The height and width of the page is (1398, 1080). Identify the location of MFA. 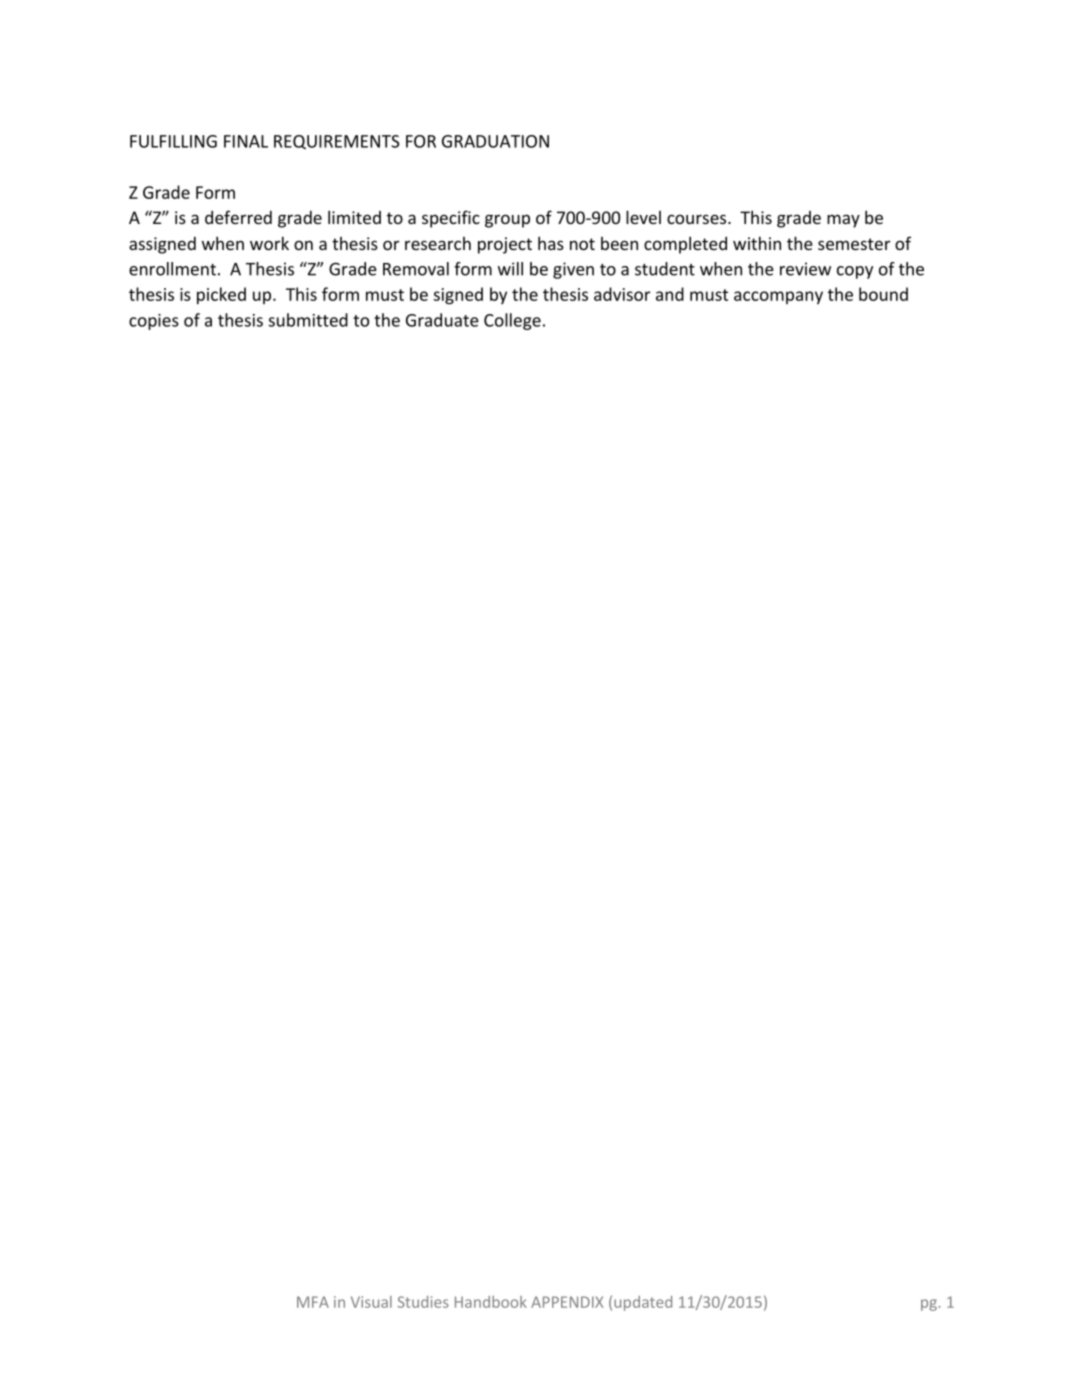
(313, 1302).
